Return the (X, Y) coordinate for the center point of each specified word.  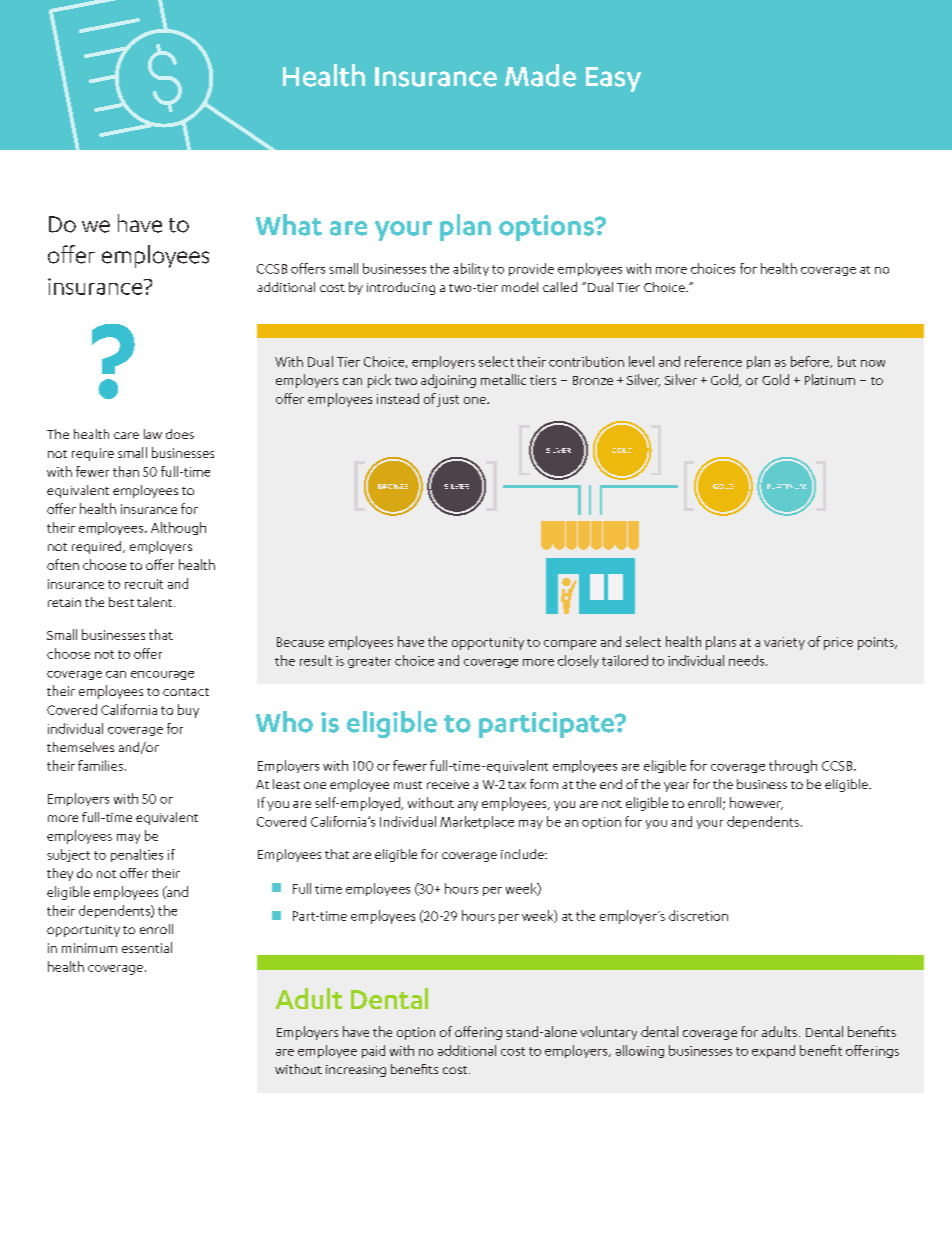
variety (784, 643)
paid (373, 1051)
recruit (144, 584)
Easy (613, 79)
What (289, 225)
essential (147, 947)
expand (773, 1051)
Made (540, 75)
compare (570, 645)
